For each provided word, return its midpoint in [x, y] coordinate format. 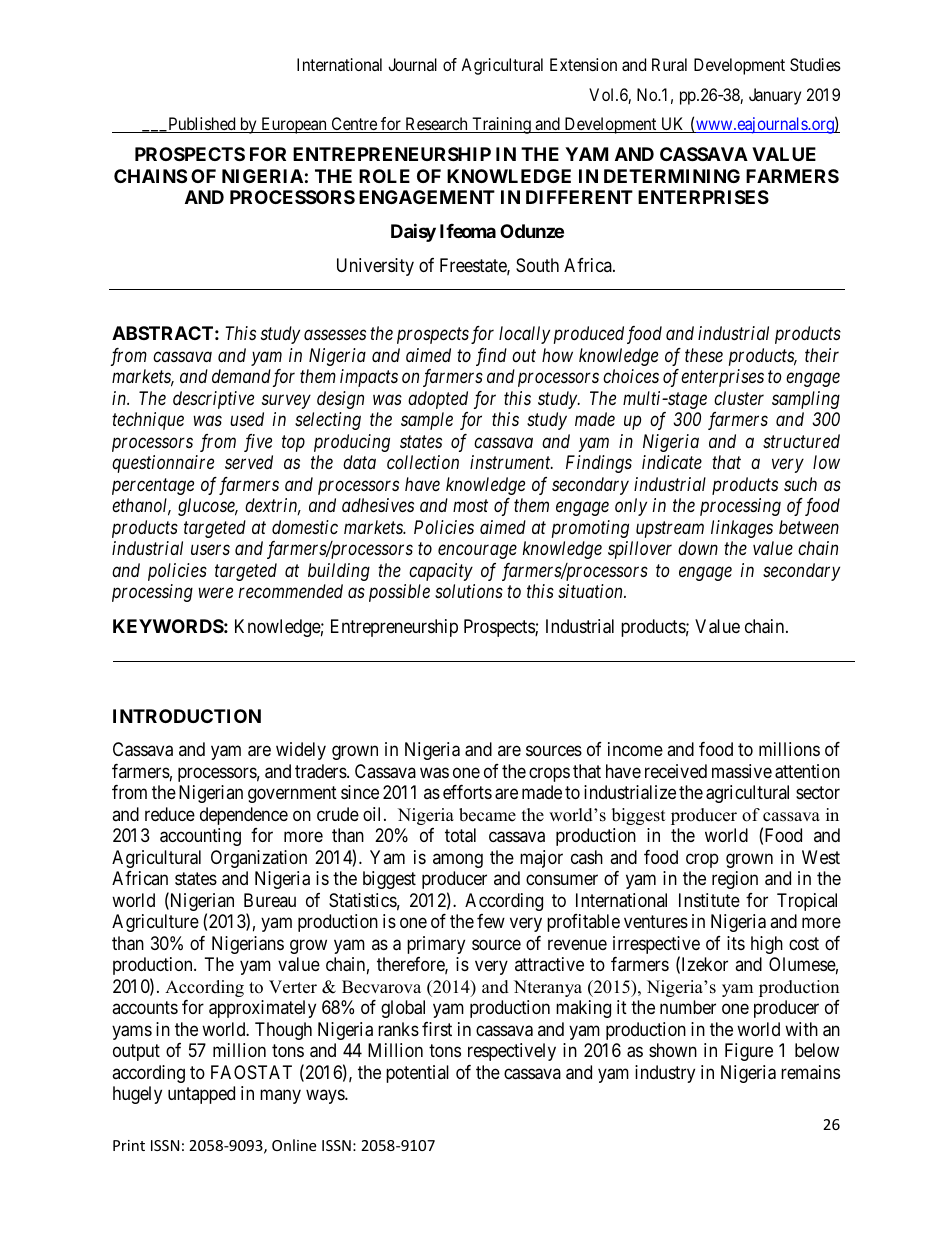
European [294, 125]
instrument [511, 462]
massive [742, 771]
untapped [201, 1095]
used [247, 419]
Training [501, 125]
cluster [739, 398]
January [775, 96]
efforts [467, 792]
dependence [244, 816]
